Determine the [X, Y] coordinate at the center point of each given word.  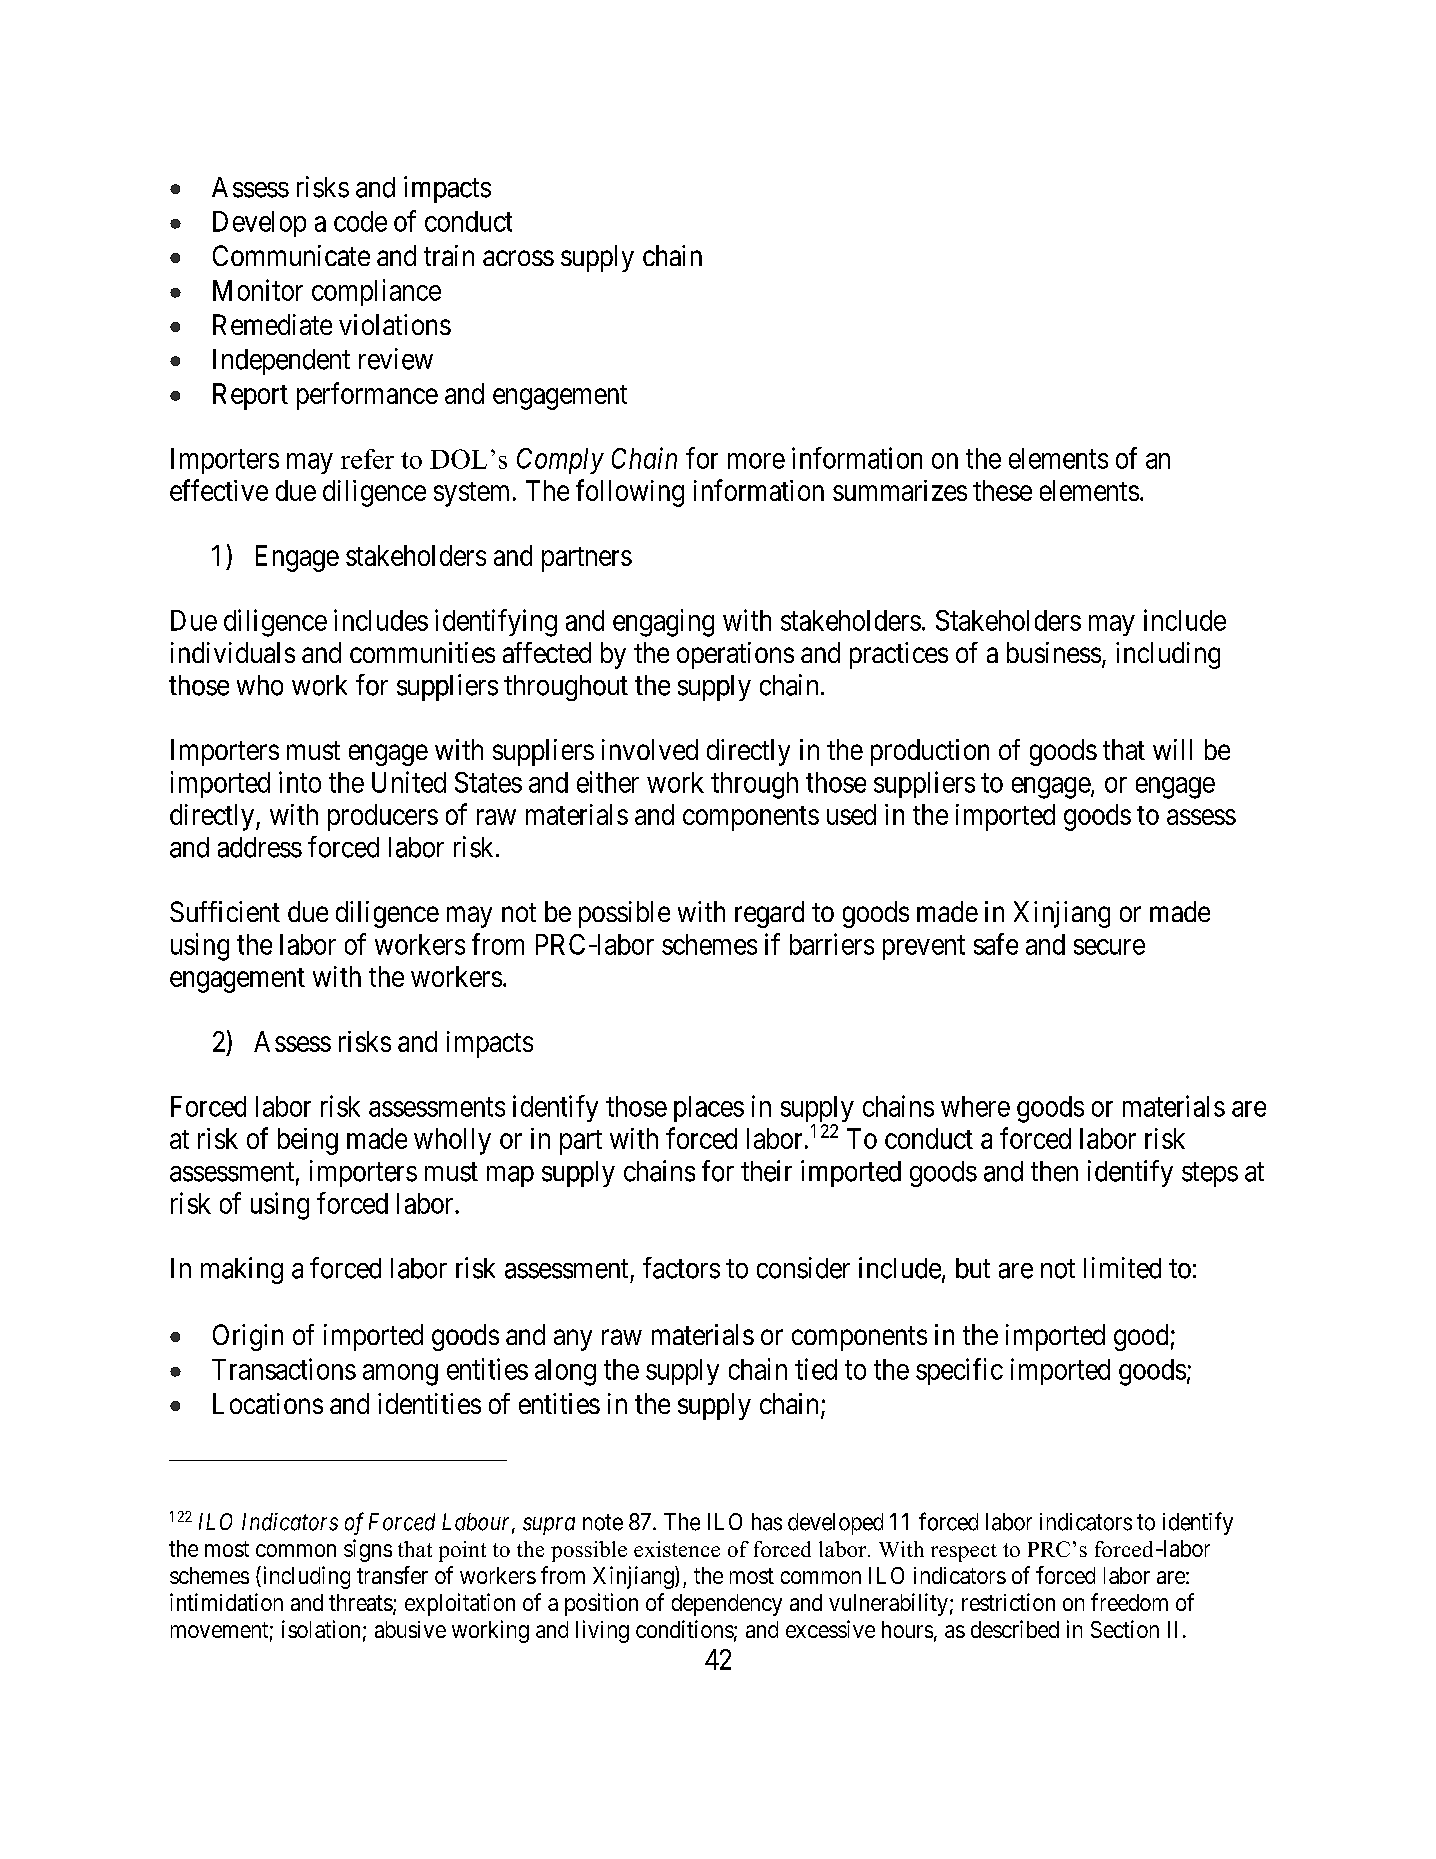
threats [361, 1602]
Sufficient [225, 911]
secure [1109, 947]
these [1002, 490]
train [449, 255]
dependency [727, 1605]
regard [769, 914]
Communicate [291, 255]
